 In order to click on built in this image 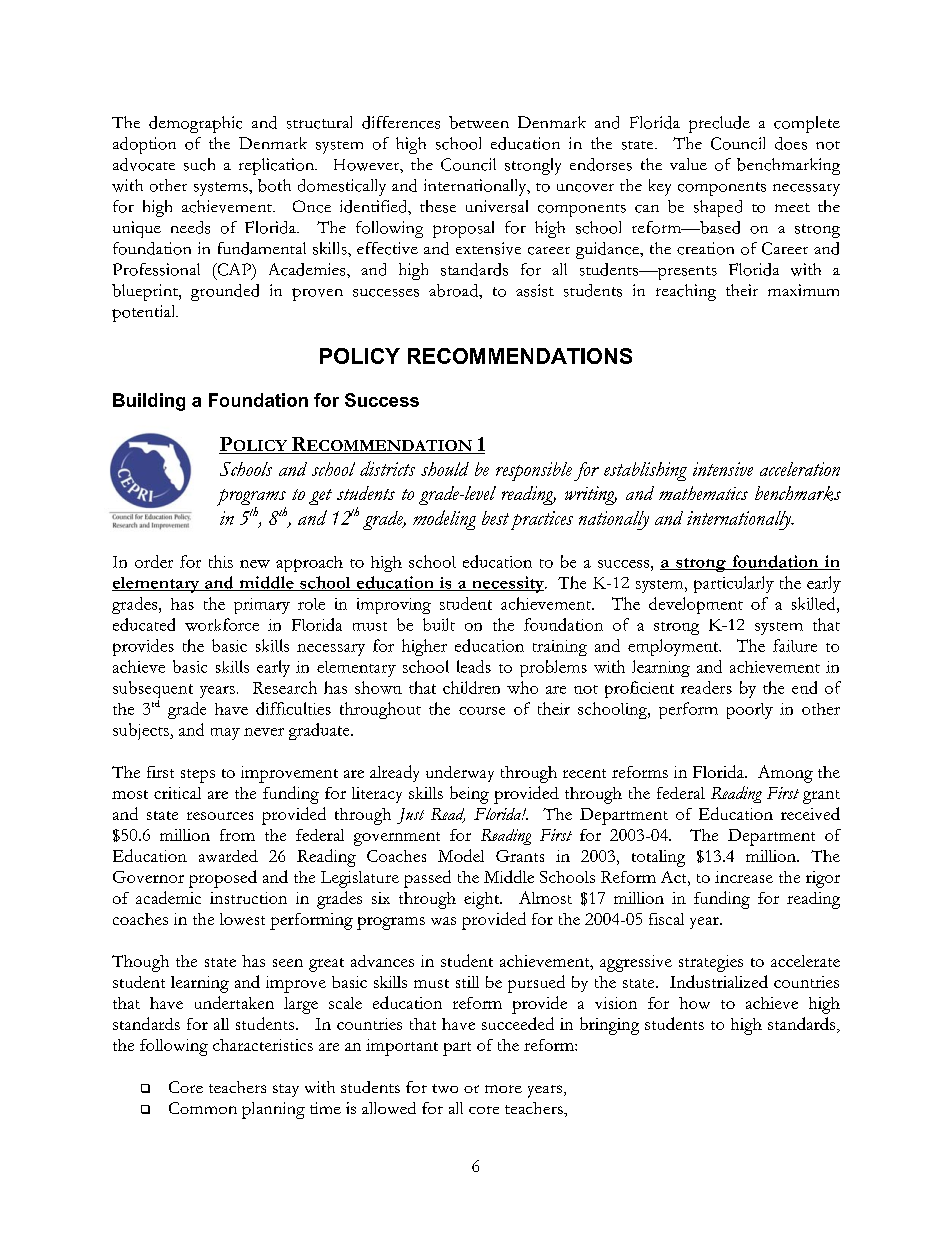, I will do `click(439, 624)`.
